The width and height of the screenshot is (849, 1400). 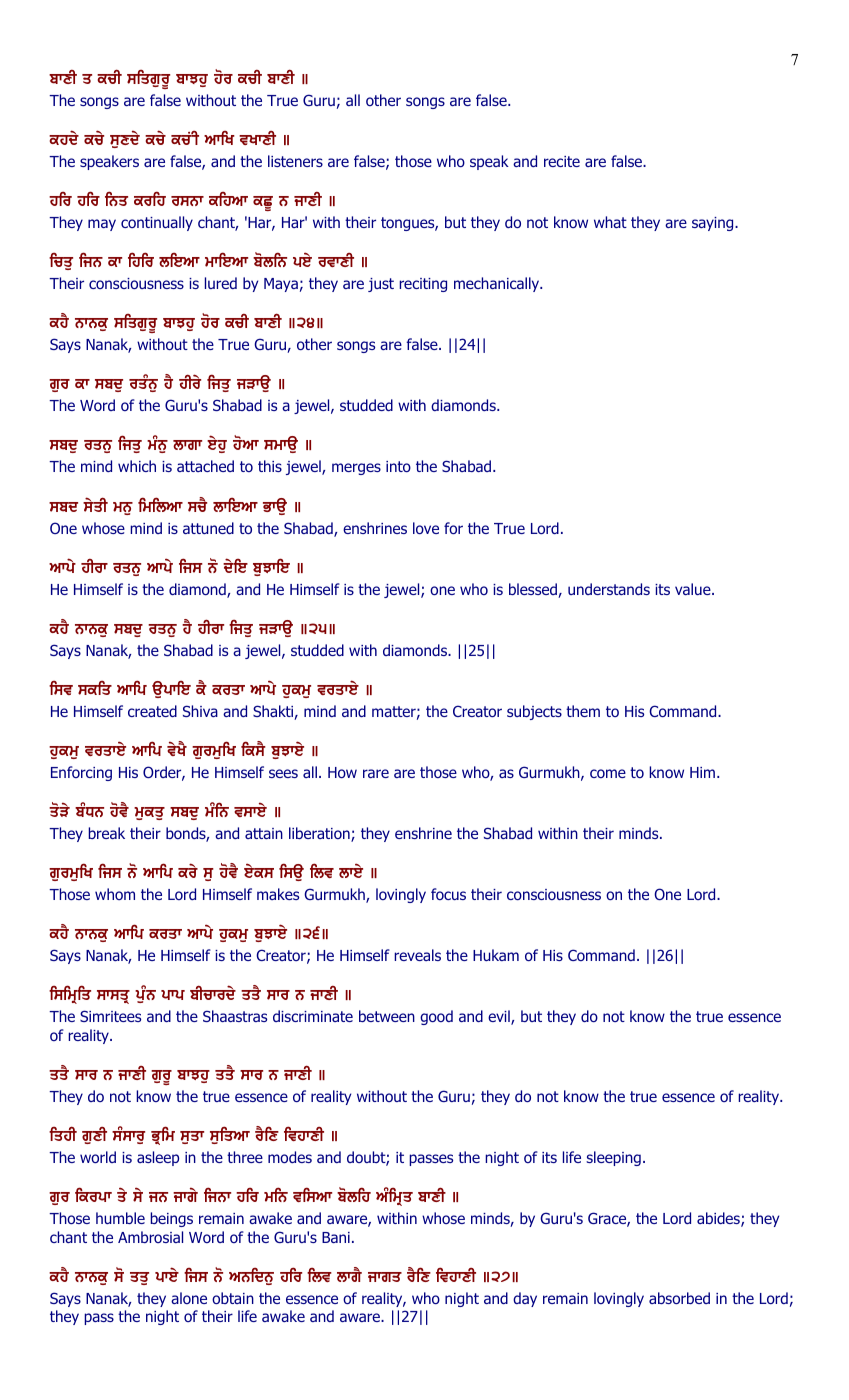 I want to click on Ambrosial, so click(x=150, y=1237).
